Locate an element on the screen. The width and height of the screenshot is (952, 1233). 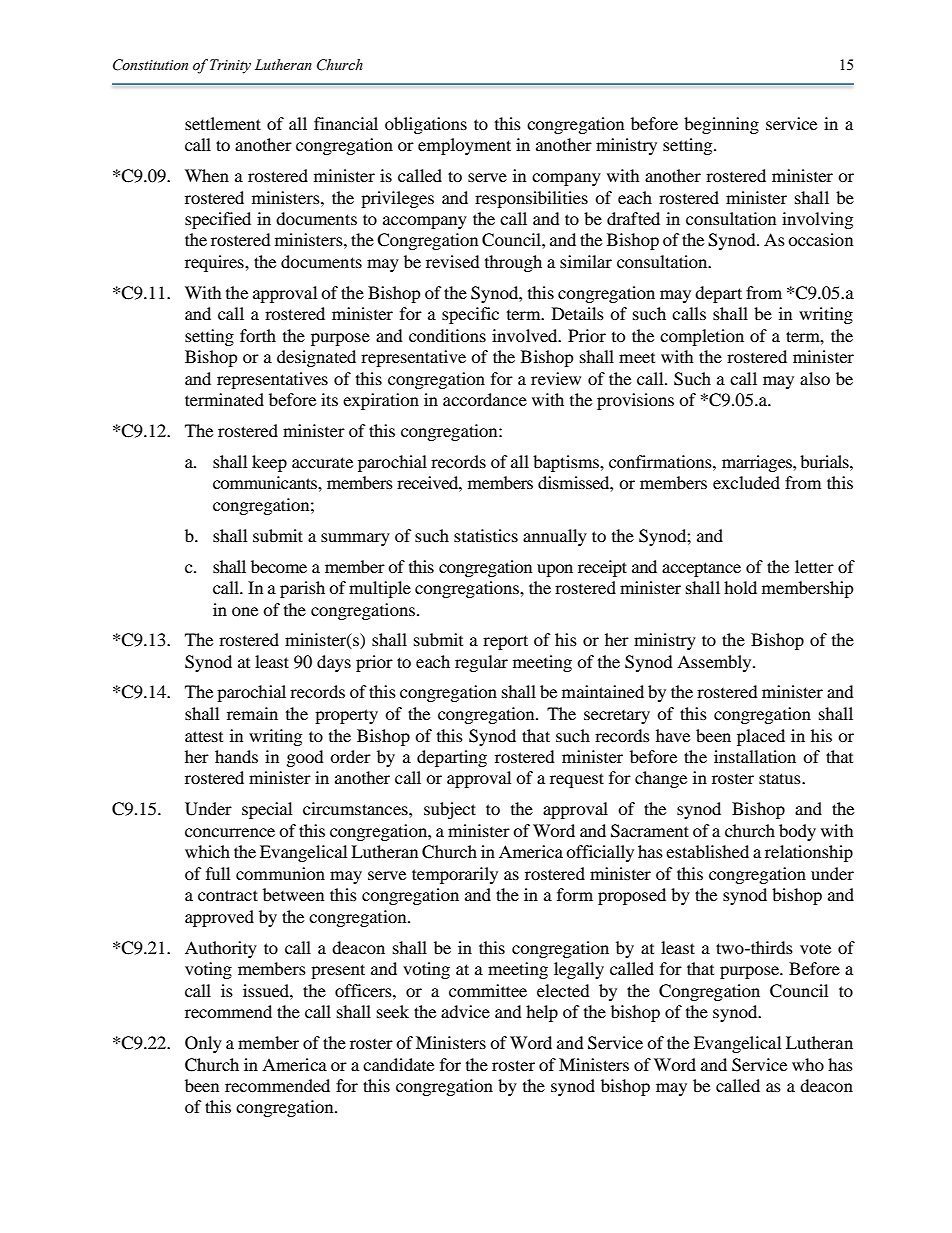
marriages is located at coordinates (758, 463).
